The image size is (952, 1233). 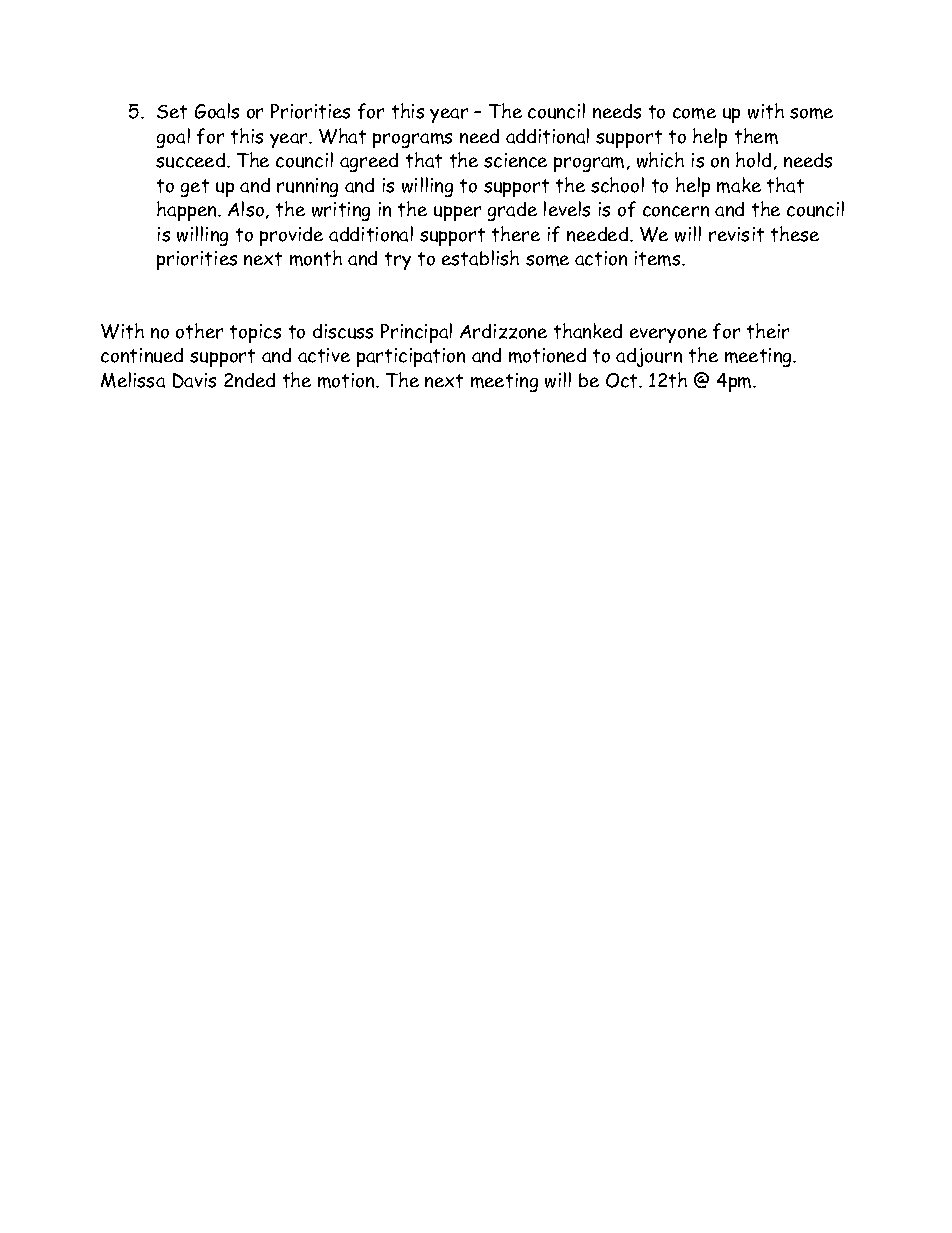 What do you see at coordinates (172, 112) in the screenshot?
I see `Set` at bounding box center [172, 112].
